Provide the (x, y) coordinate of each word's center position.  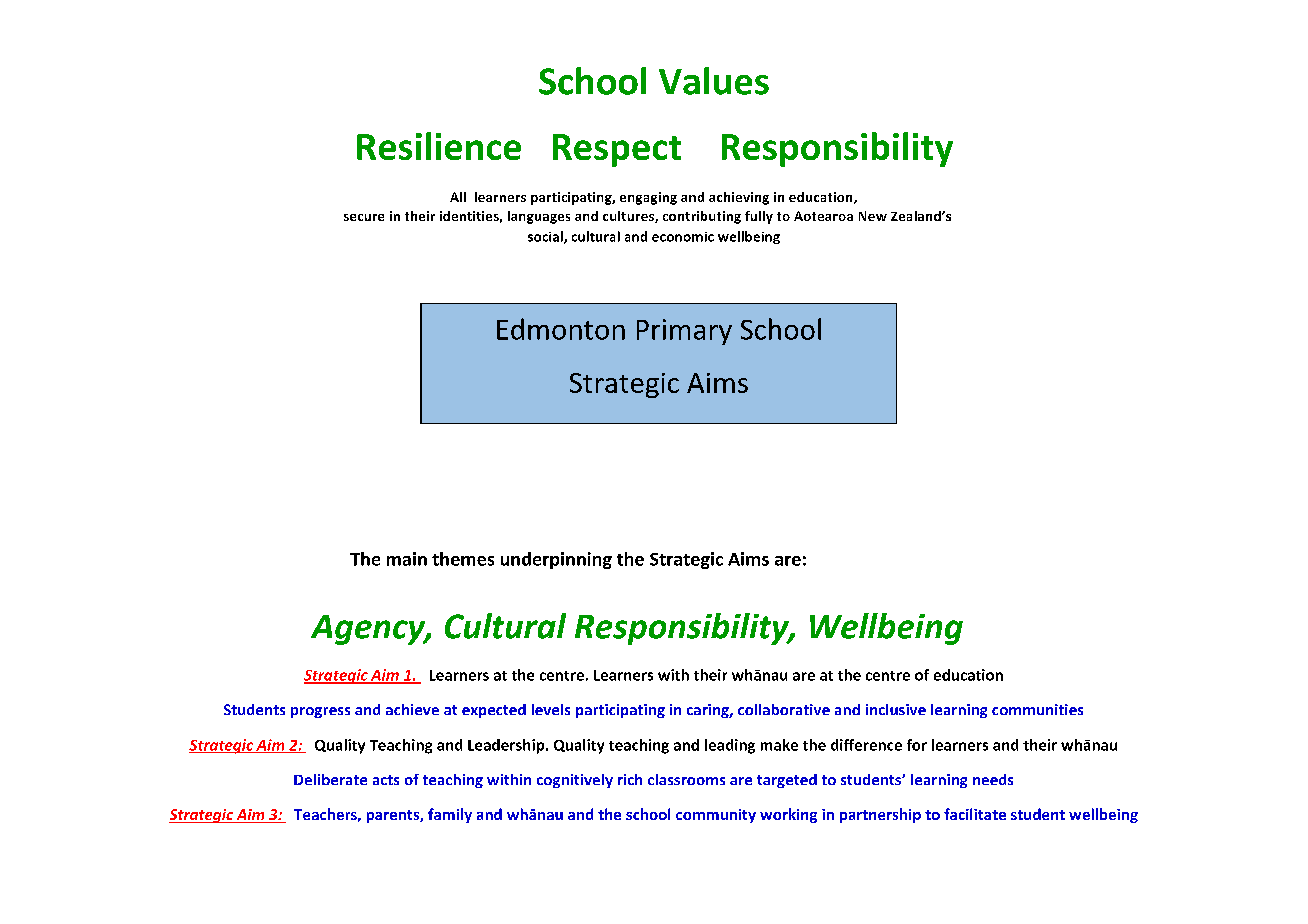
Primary (684, 332)
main (407, 559)
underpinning (556, 560)
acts (386, 780)
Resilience (439, 146)
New (873, 216)
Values (714, 81)
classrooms (686, 779)
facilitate (975, 814)
